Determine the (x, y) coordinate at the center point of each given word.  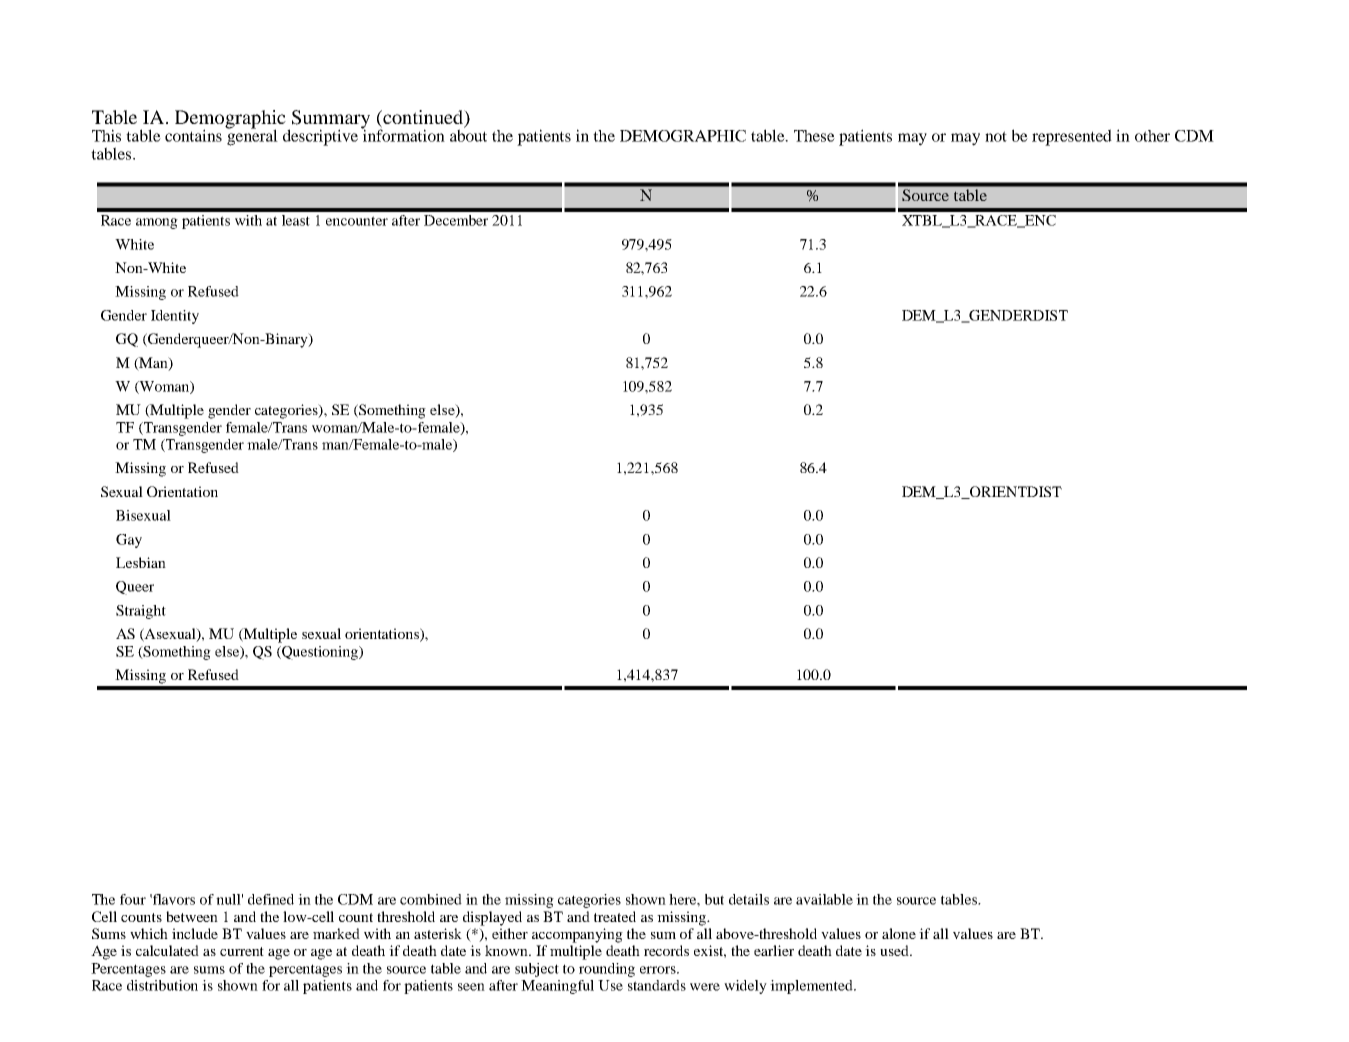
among (157, 223)
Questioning (320, 653)
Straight (141, 612)
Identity (175, 317)
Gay (129, 541)
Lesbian (141, 562)
